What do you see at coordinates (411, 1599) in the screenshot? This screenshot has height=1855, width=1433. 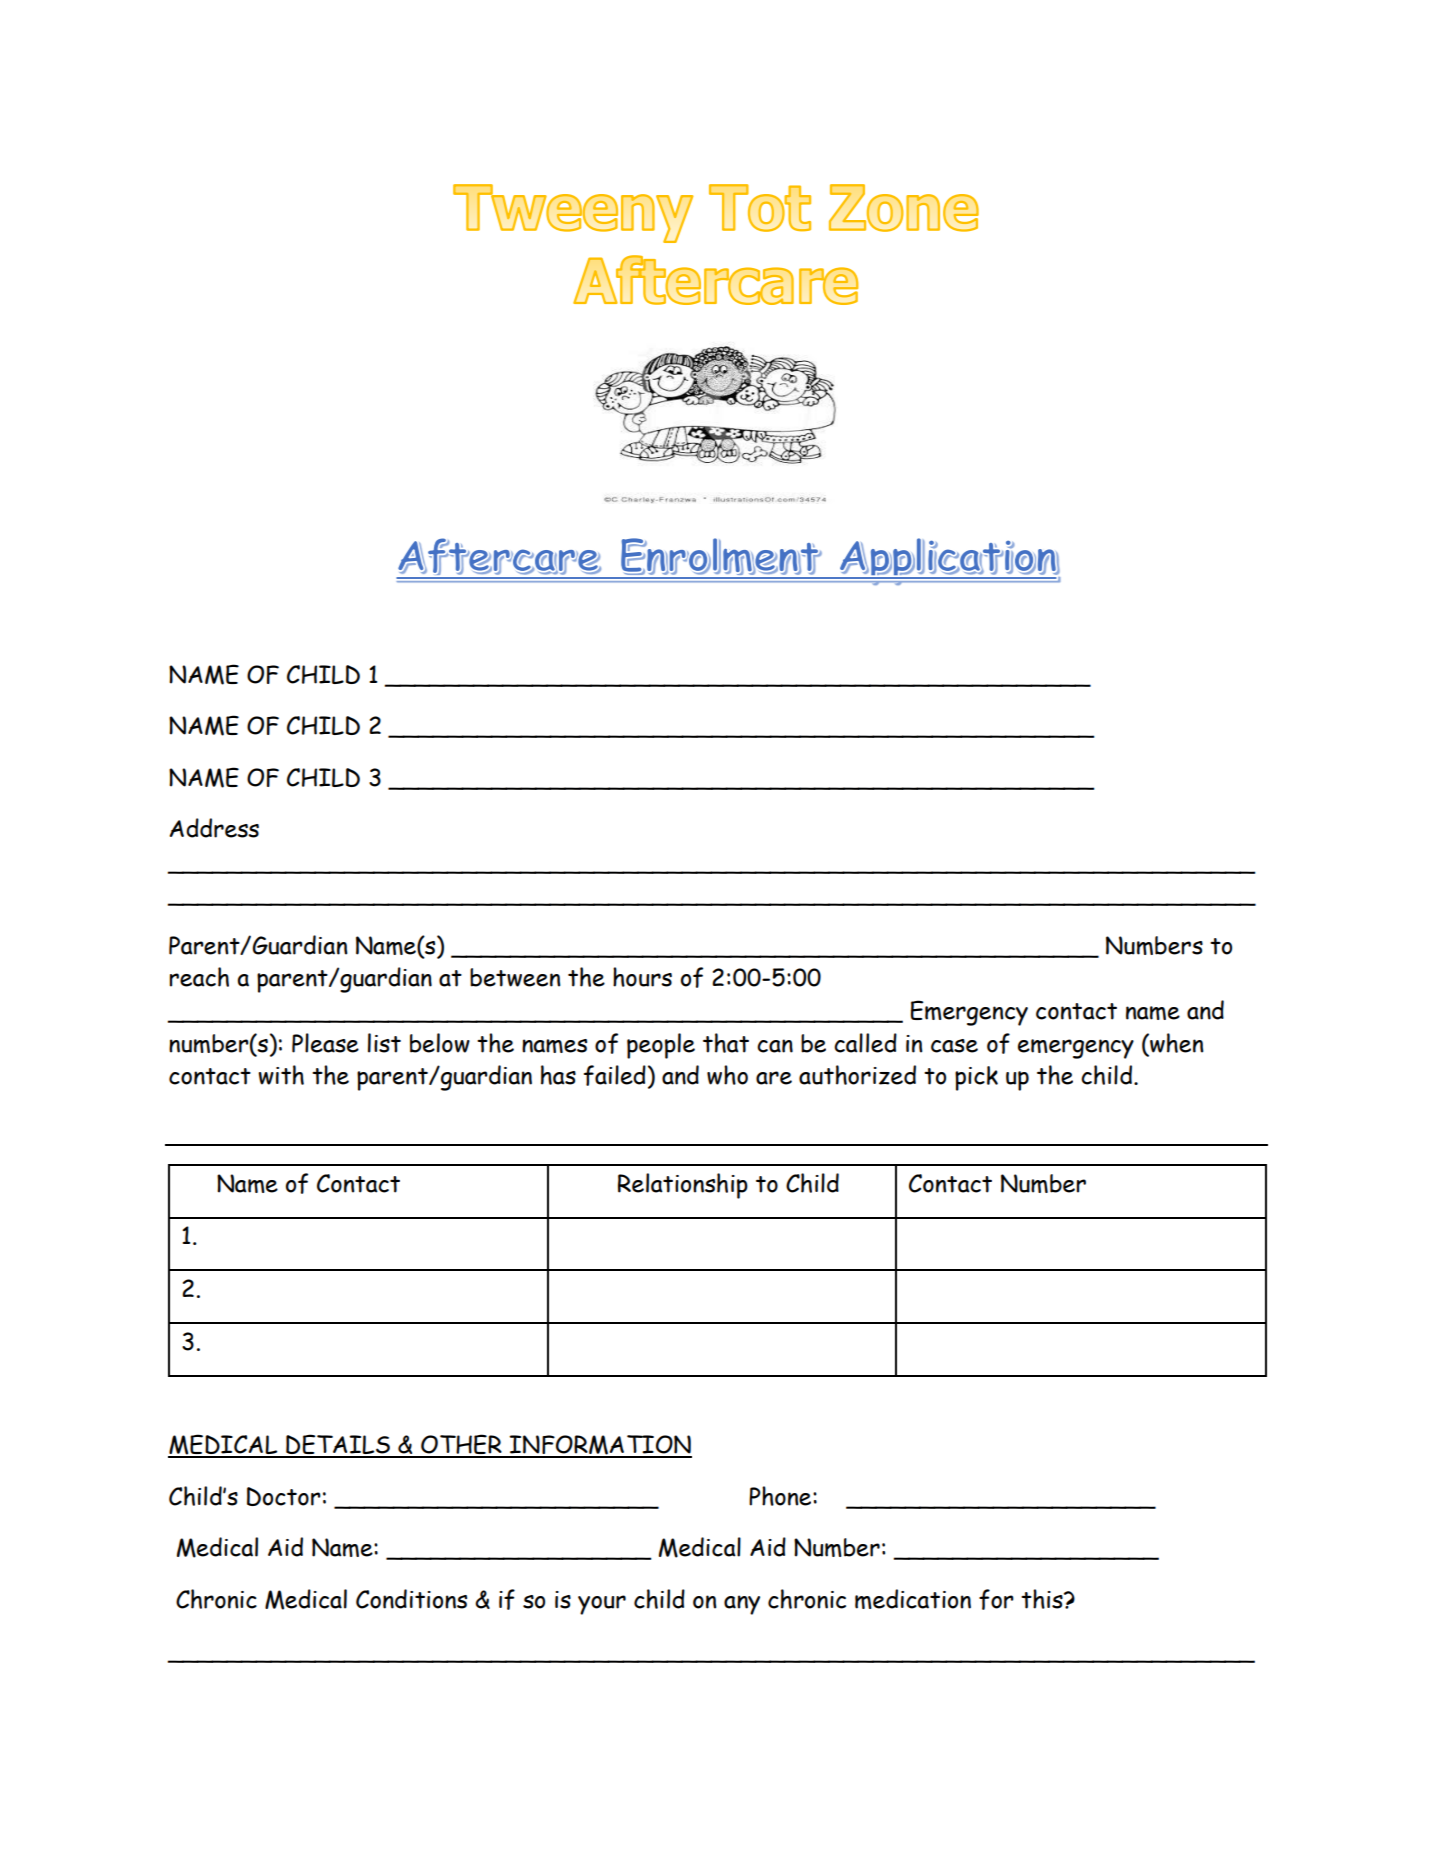 I see `Conditions` at bounding box center [411, 1599].
